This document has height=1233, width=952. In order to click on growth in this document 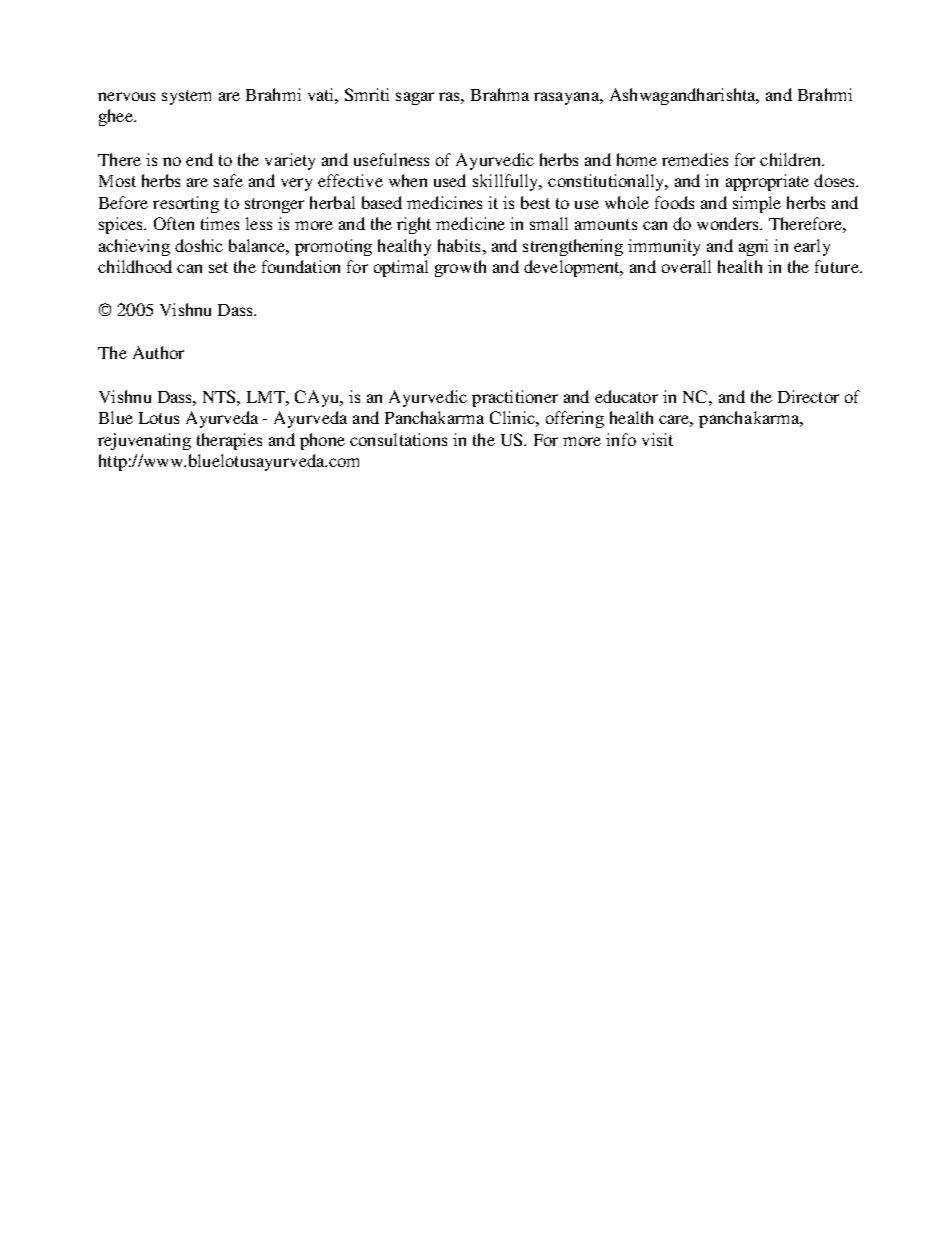, I will do `click(460, 268)`.
